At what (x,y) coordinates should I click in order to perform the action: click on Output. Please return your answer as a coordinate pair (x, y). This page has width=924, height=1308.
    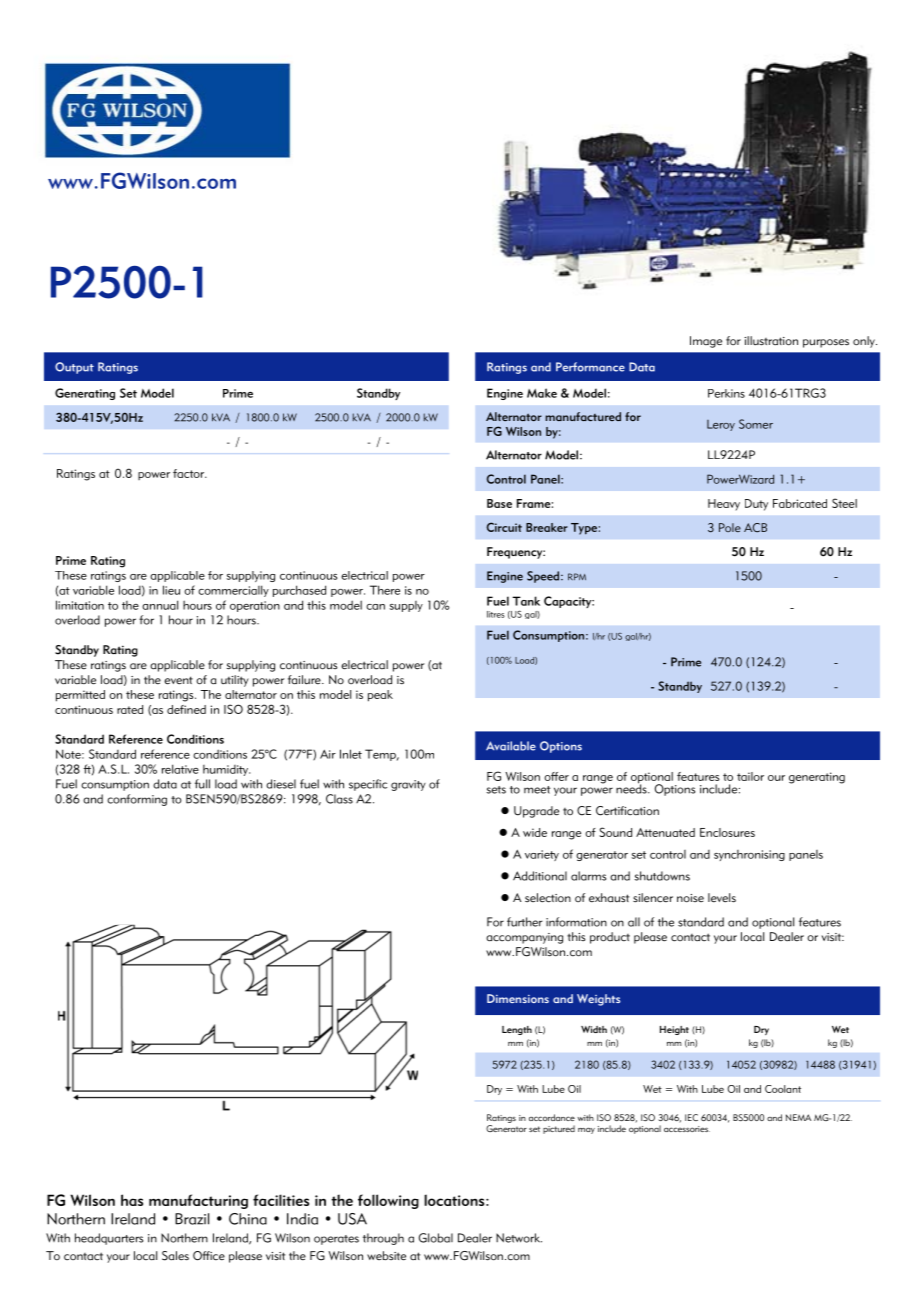
    Looking at the image, I should click on (74, 368).
